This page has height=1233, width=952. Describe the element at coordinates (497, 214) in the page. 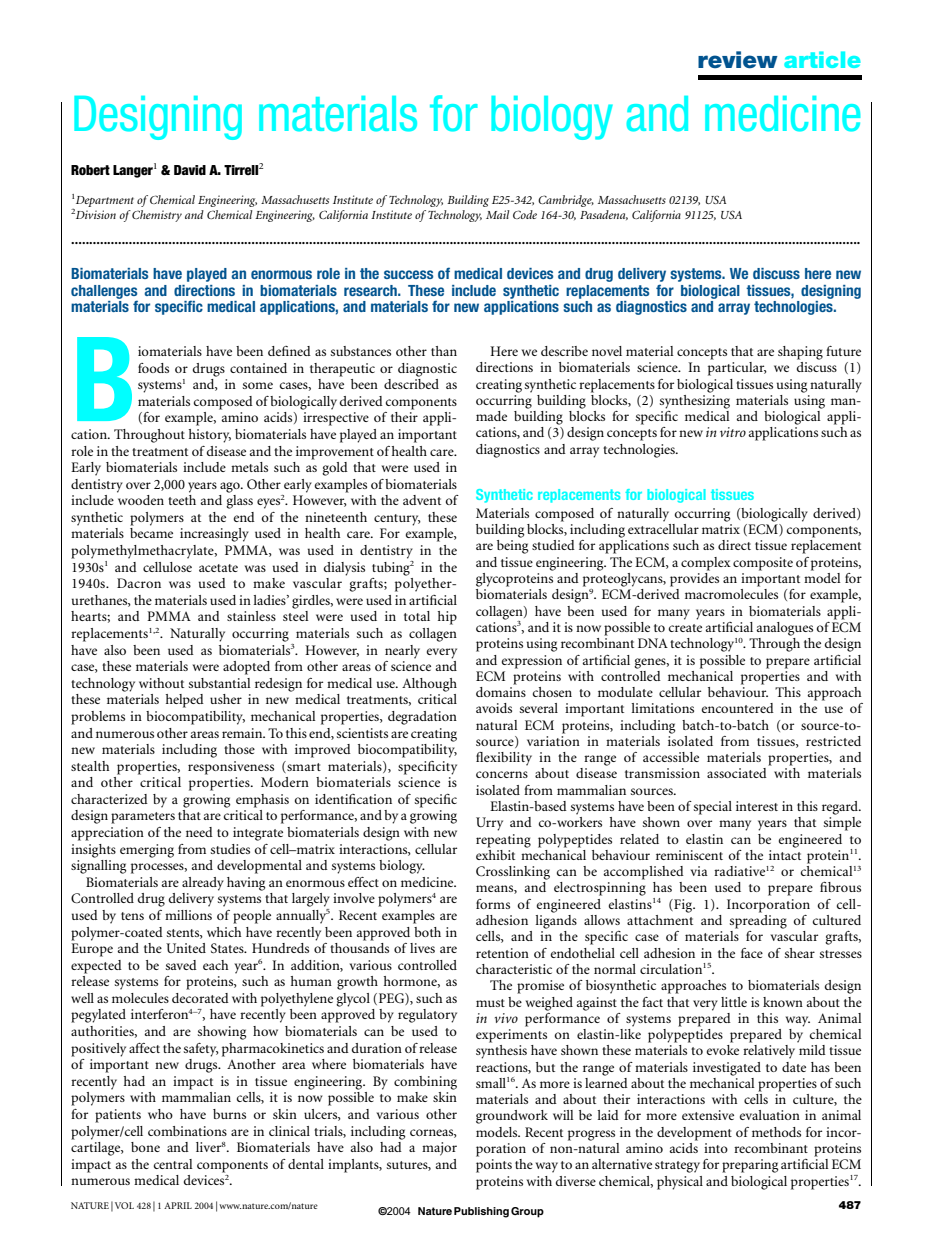

I see `Mail` at that location.
